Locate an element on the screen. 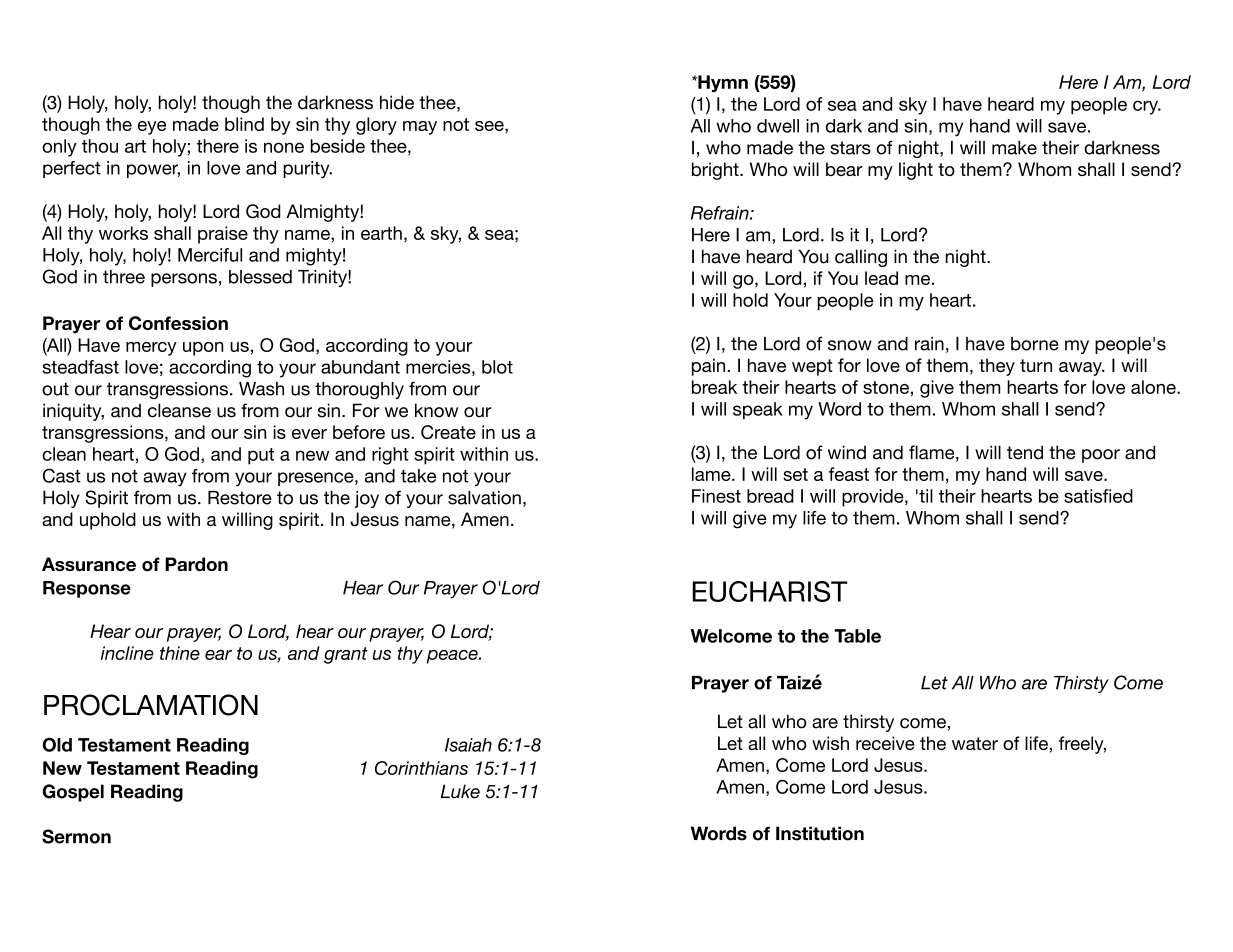  Sermon is located at coordinates (76, 836).
